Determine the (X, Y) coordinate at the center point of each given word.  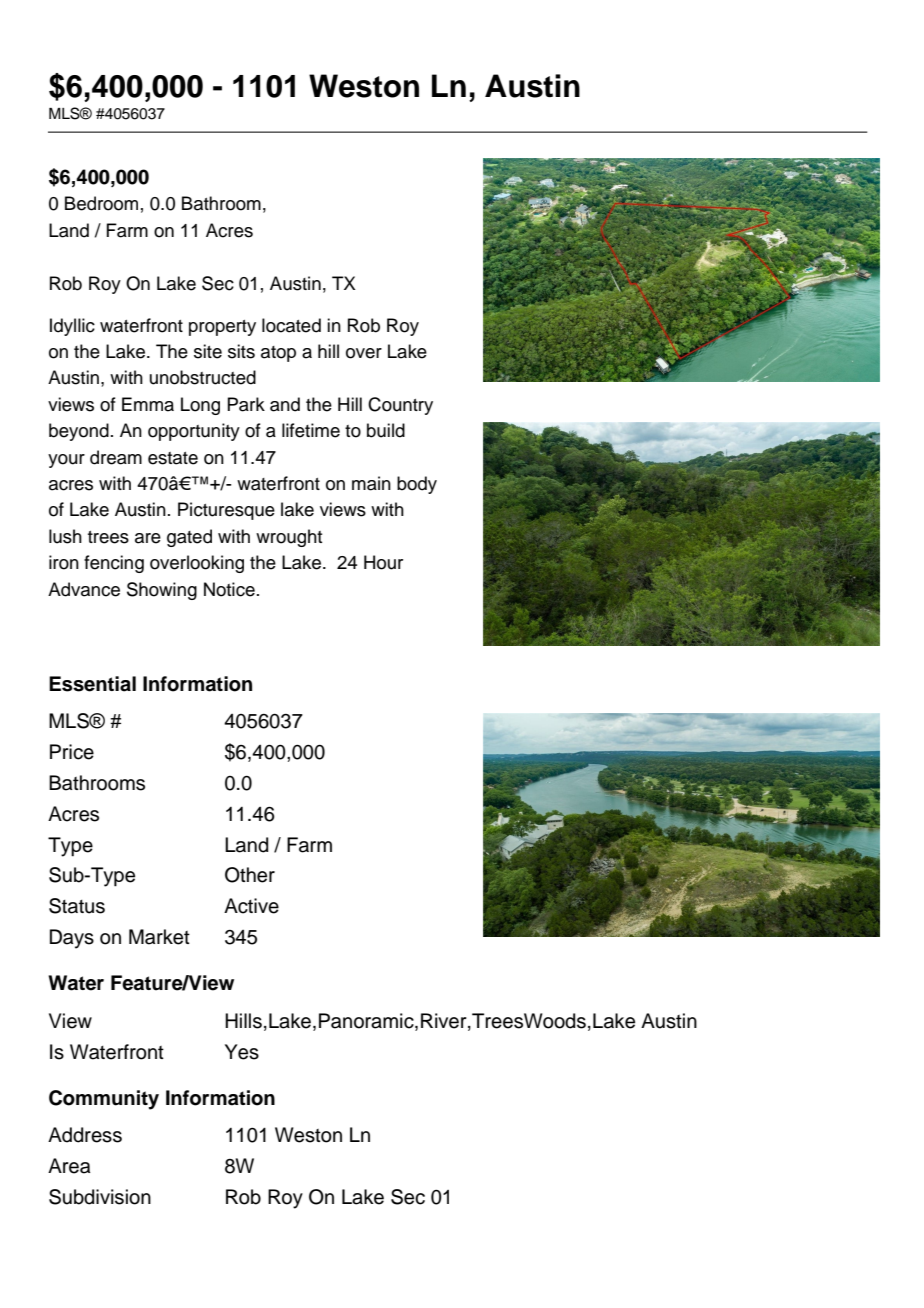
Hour (383, 562)
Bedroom (101, 203)
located (291, 325)
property (222, 328)
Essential (92, 684)
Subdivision (100, 1197)
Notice (229, 589)
